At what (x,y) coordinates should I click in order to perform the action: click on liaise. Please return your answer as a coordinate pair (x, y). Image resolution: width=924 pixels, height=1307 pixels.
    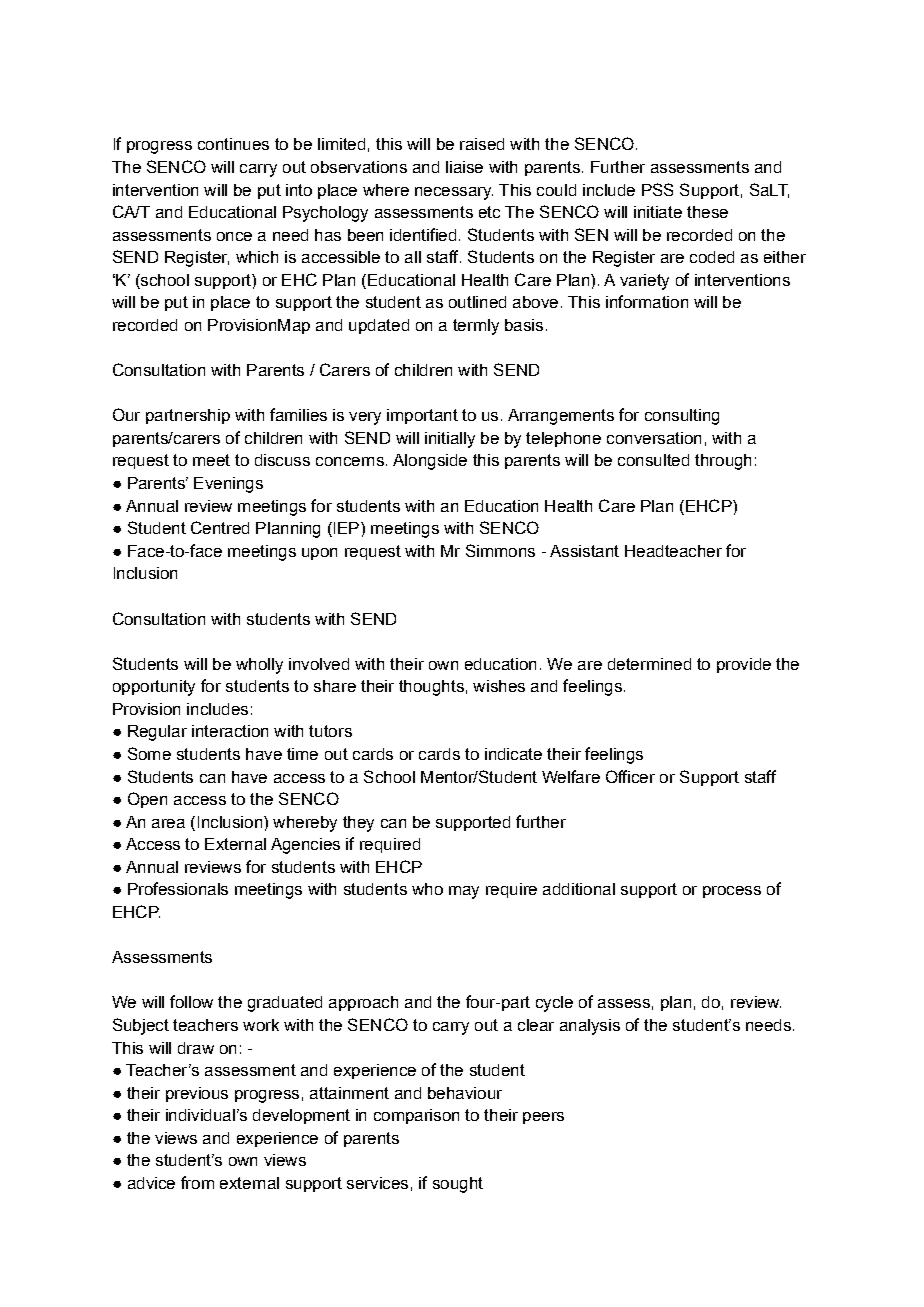
    Looking at the image, I should click on (464, 167).
